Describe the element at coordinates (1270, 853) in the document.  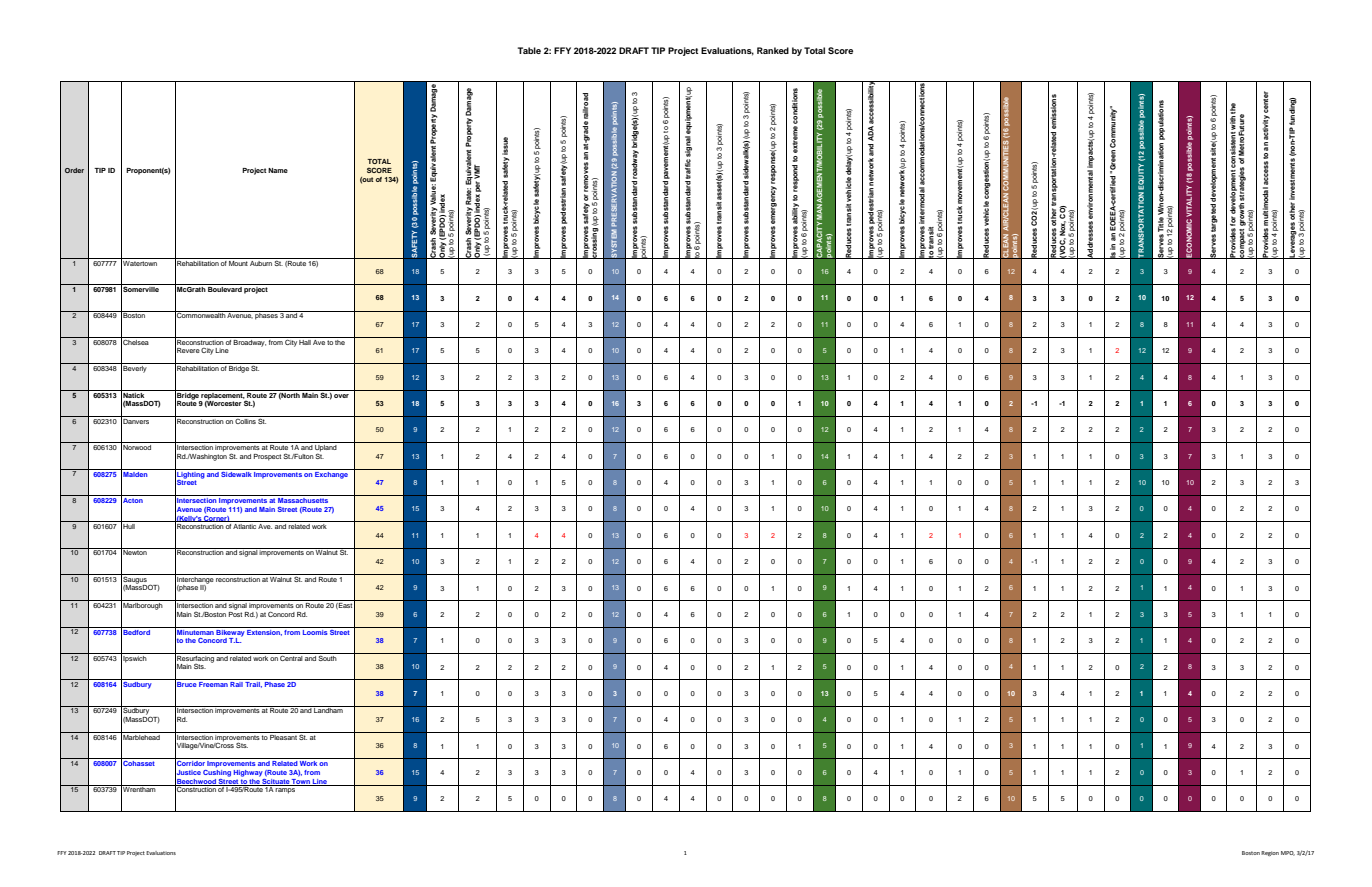
I see `Region` at that location.
